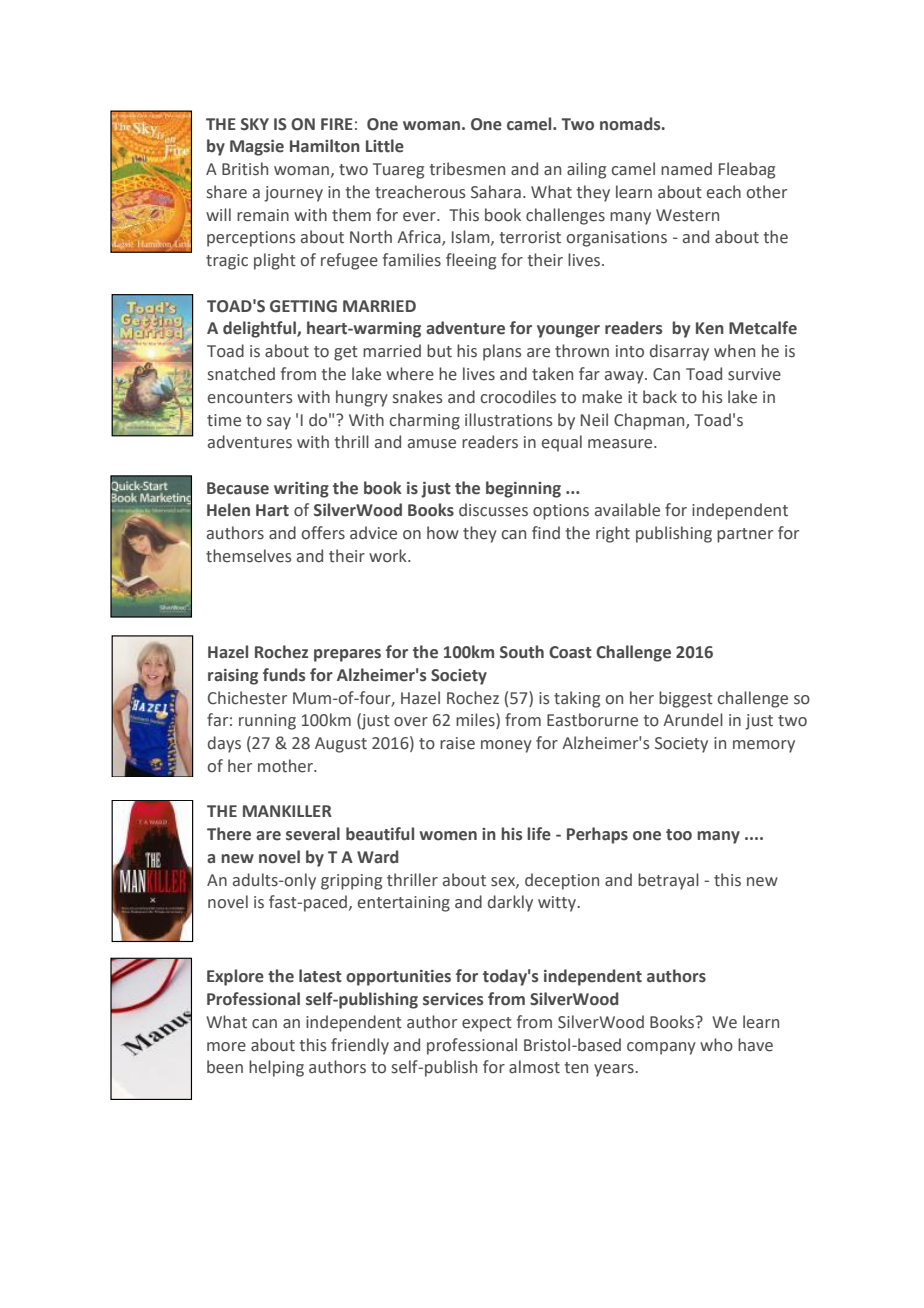  What do you see at coordinates (323, 533) in the screenshot?
I see `offers` at bounding box center [323, 533].
